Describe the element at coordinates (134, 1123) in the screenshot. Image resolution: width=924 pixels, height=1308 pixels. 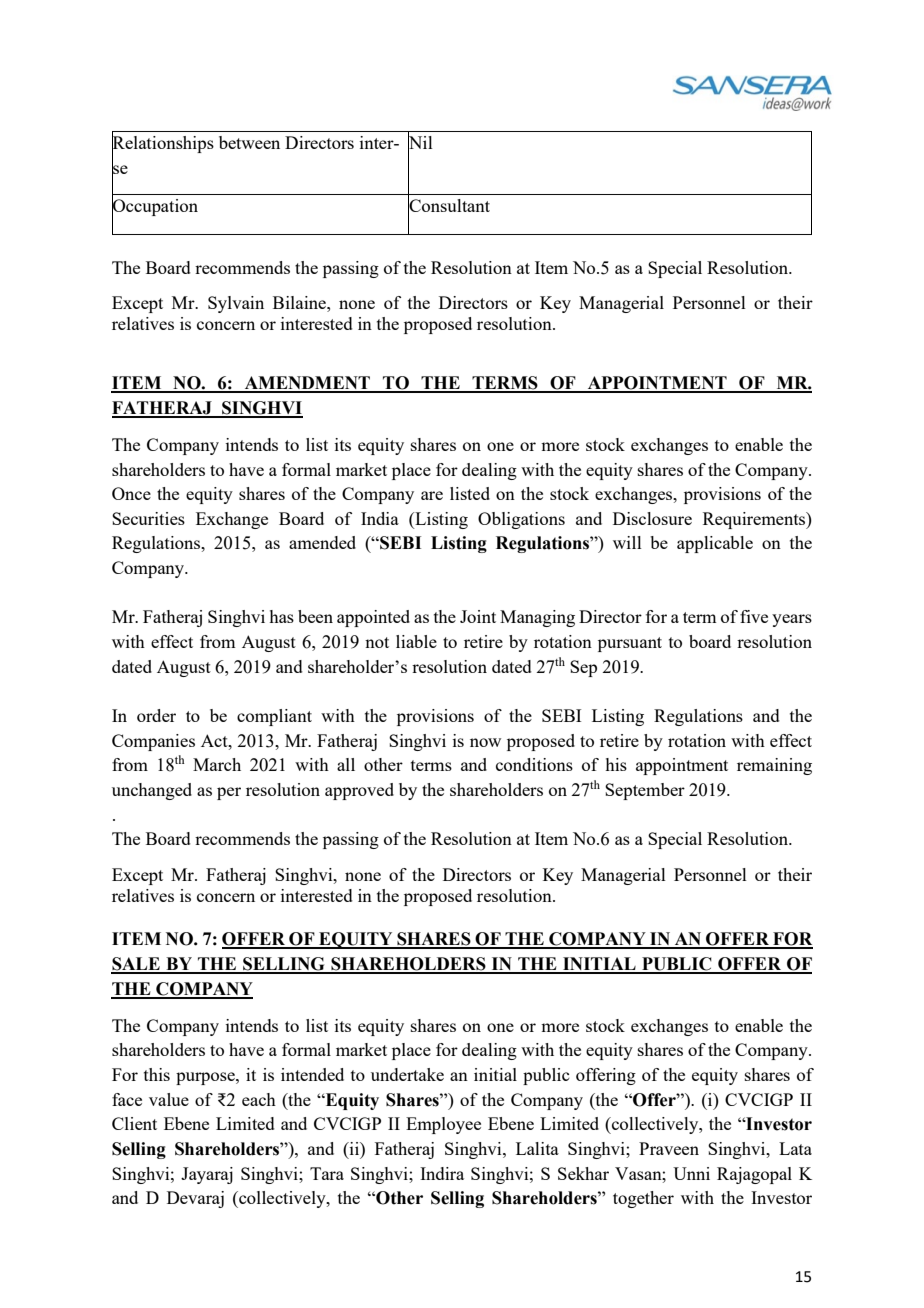
I see `Client` at that location.
